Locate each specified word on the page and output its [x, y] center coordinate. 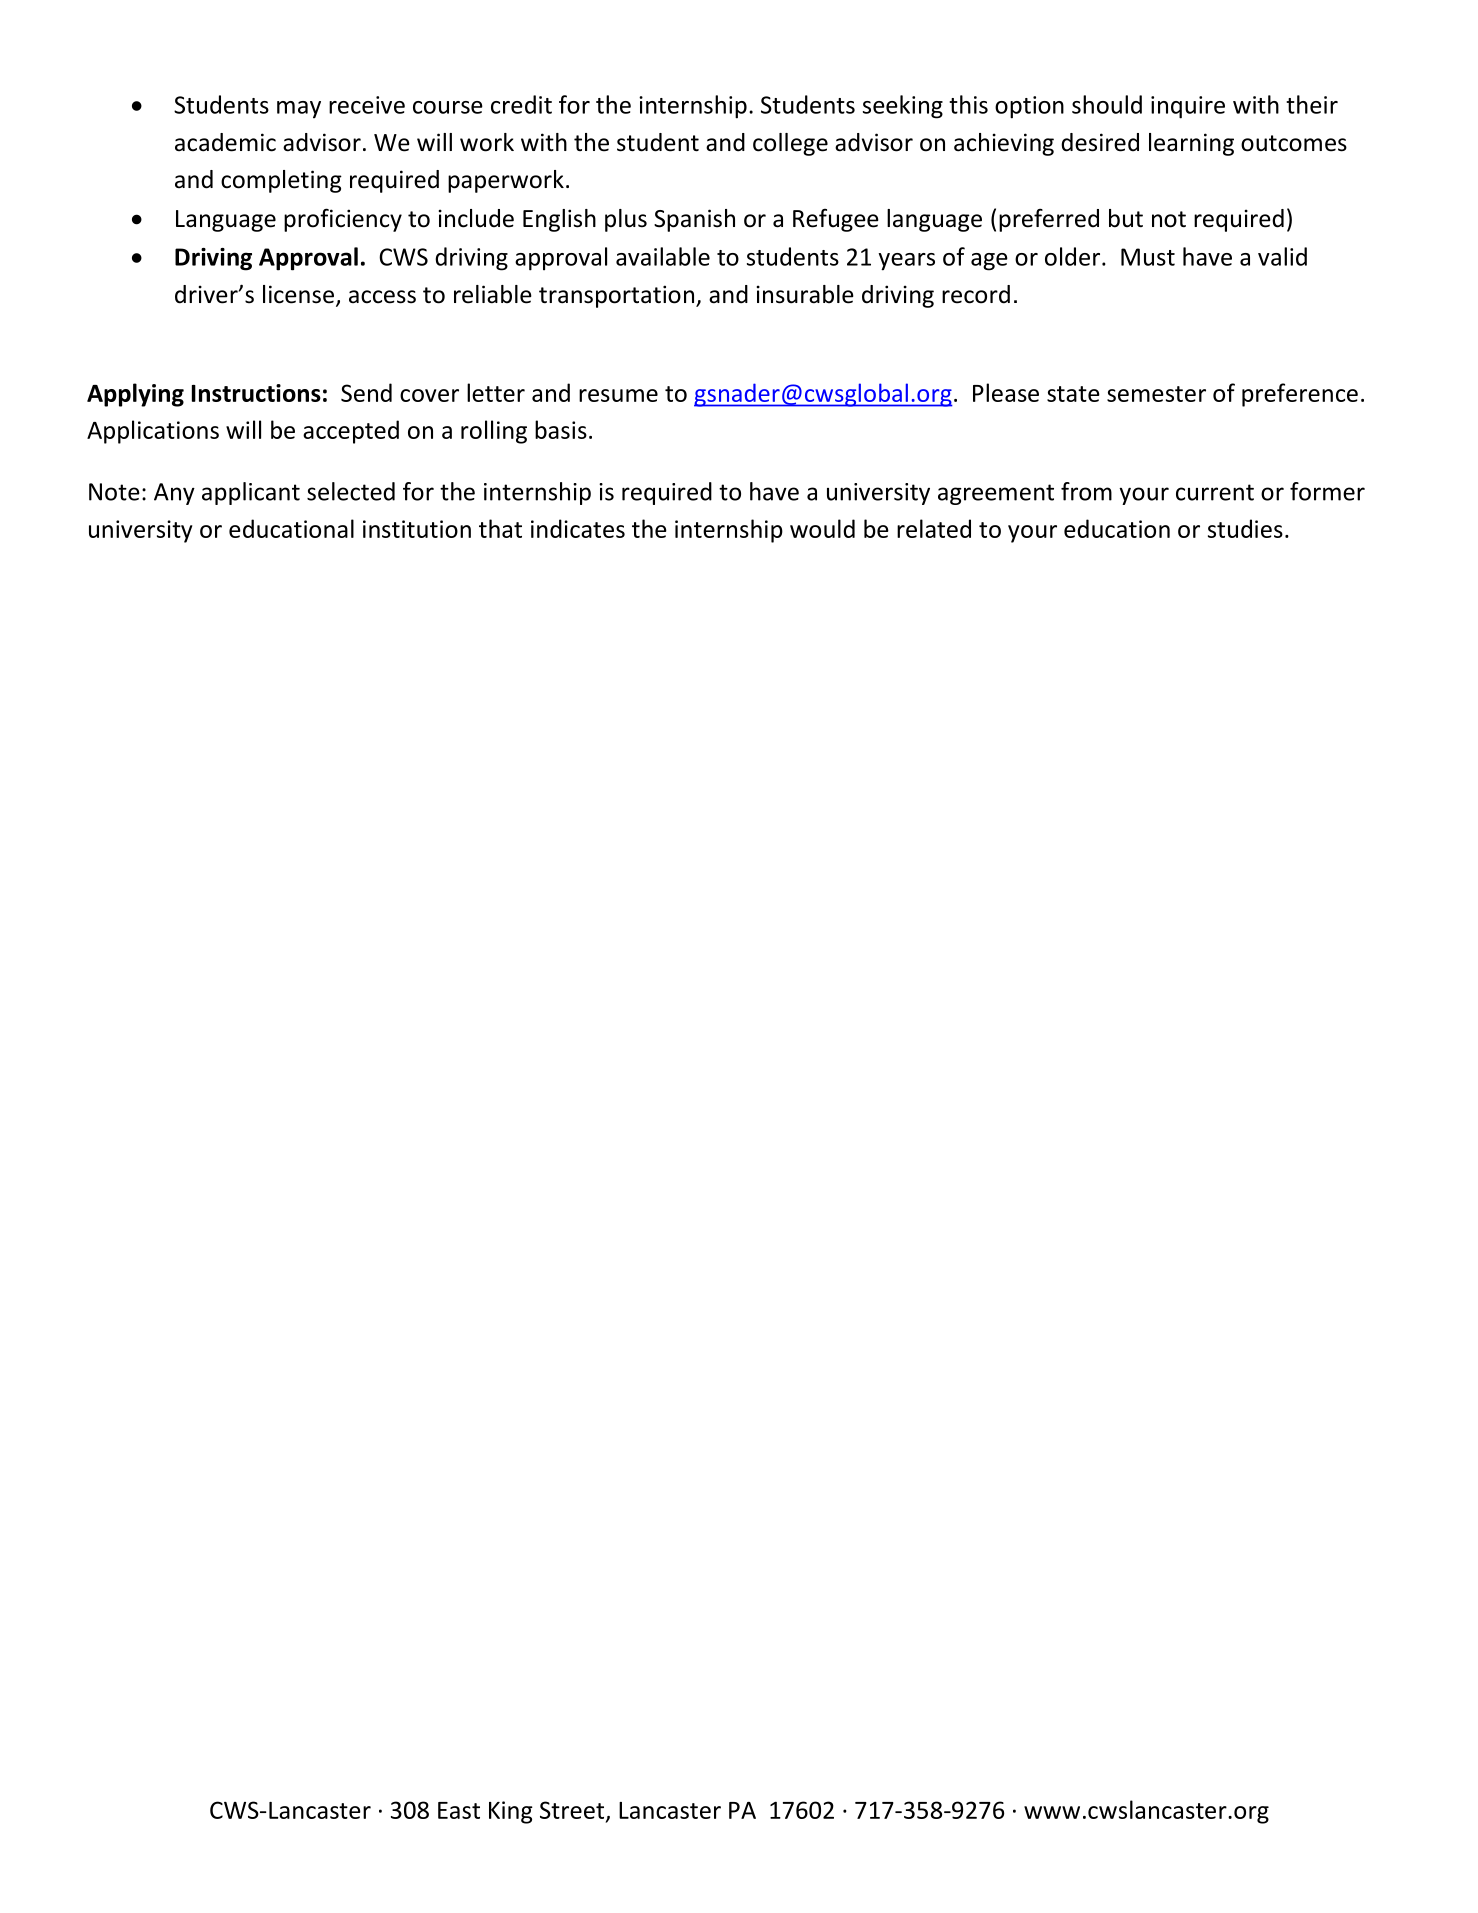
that [500, 528]
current [1215, 492]
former [1327, 491]
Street [573, 1811]
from [1086, 491]
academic [225, 142]
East [459, 1810]
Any [174, 494]
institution [417, 529]
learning [1191, 144]
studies [1245, 528]
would [822, 528]
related [934, 528]
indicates [578, 528]
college [790, 144]
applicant [251, 493]
